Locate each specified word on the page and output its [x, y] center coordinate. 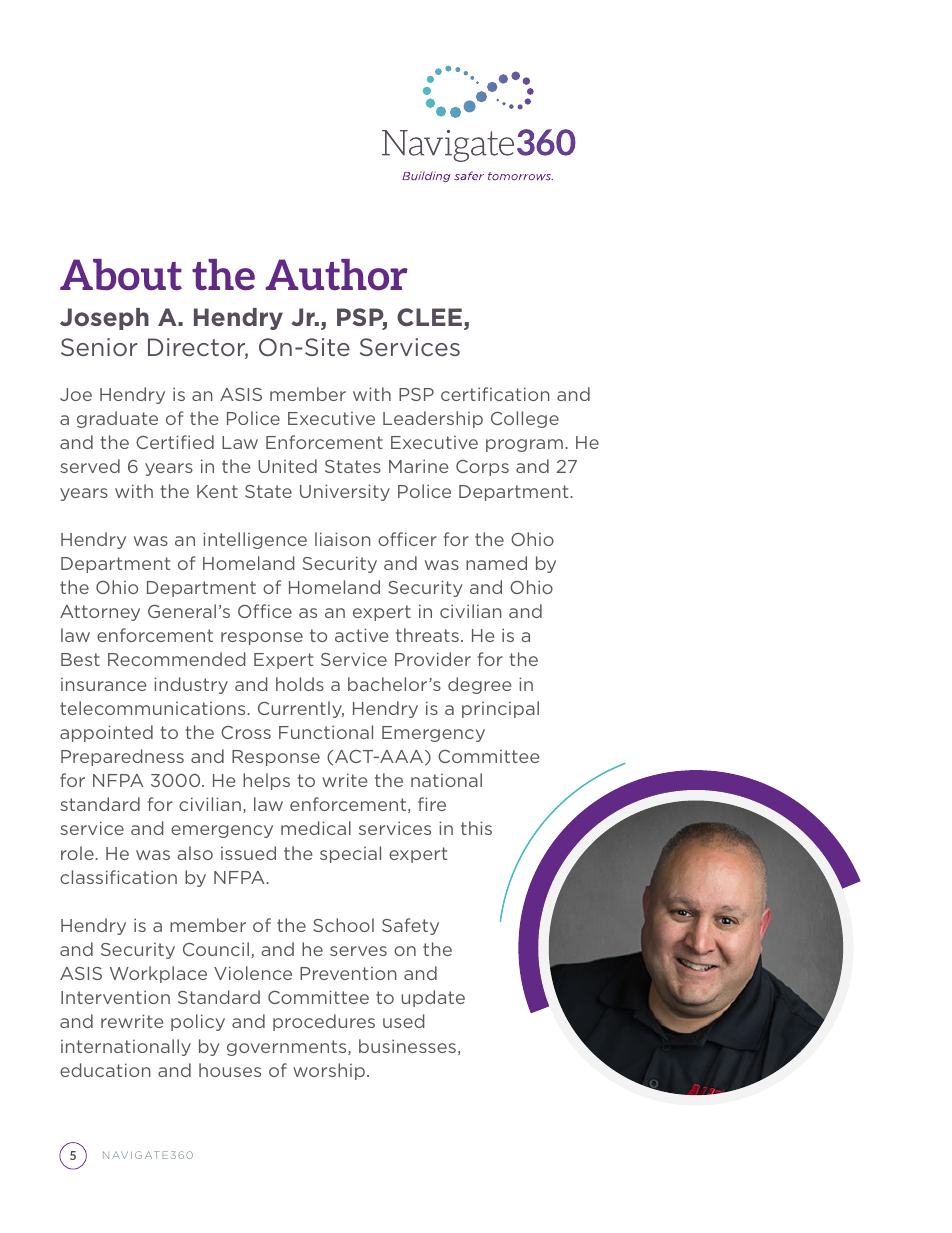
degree [479, 685]
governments [288, 1048]
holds [300, 684]
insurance [103, 684]
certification [495, 394]
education [105, 1070]
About [121, 275]
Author [337, 275]
